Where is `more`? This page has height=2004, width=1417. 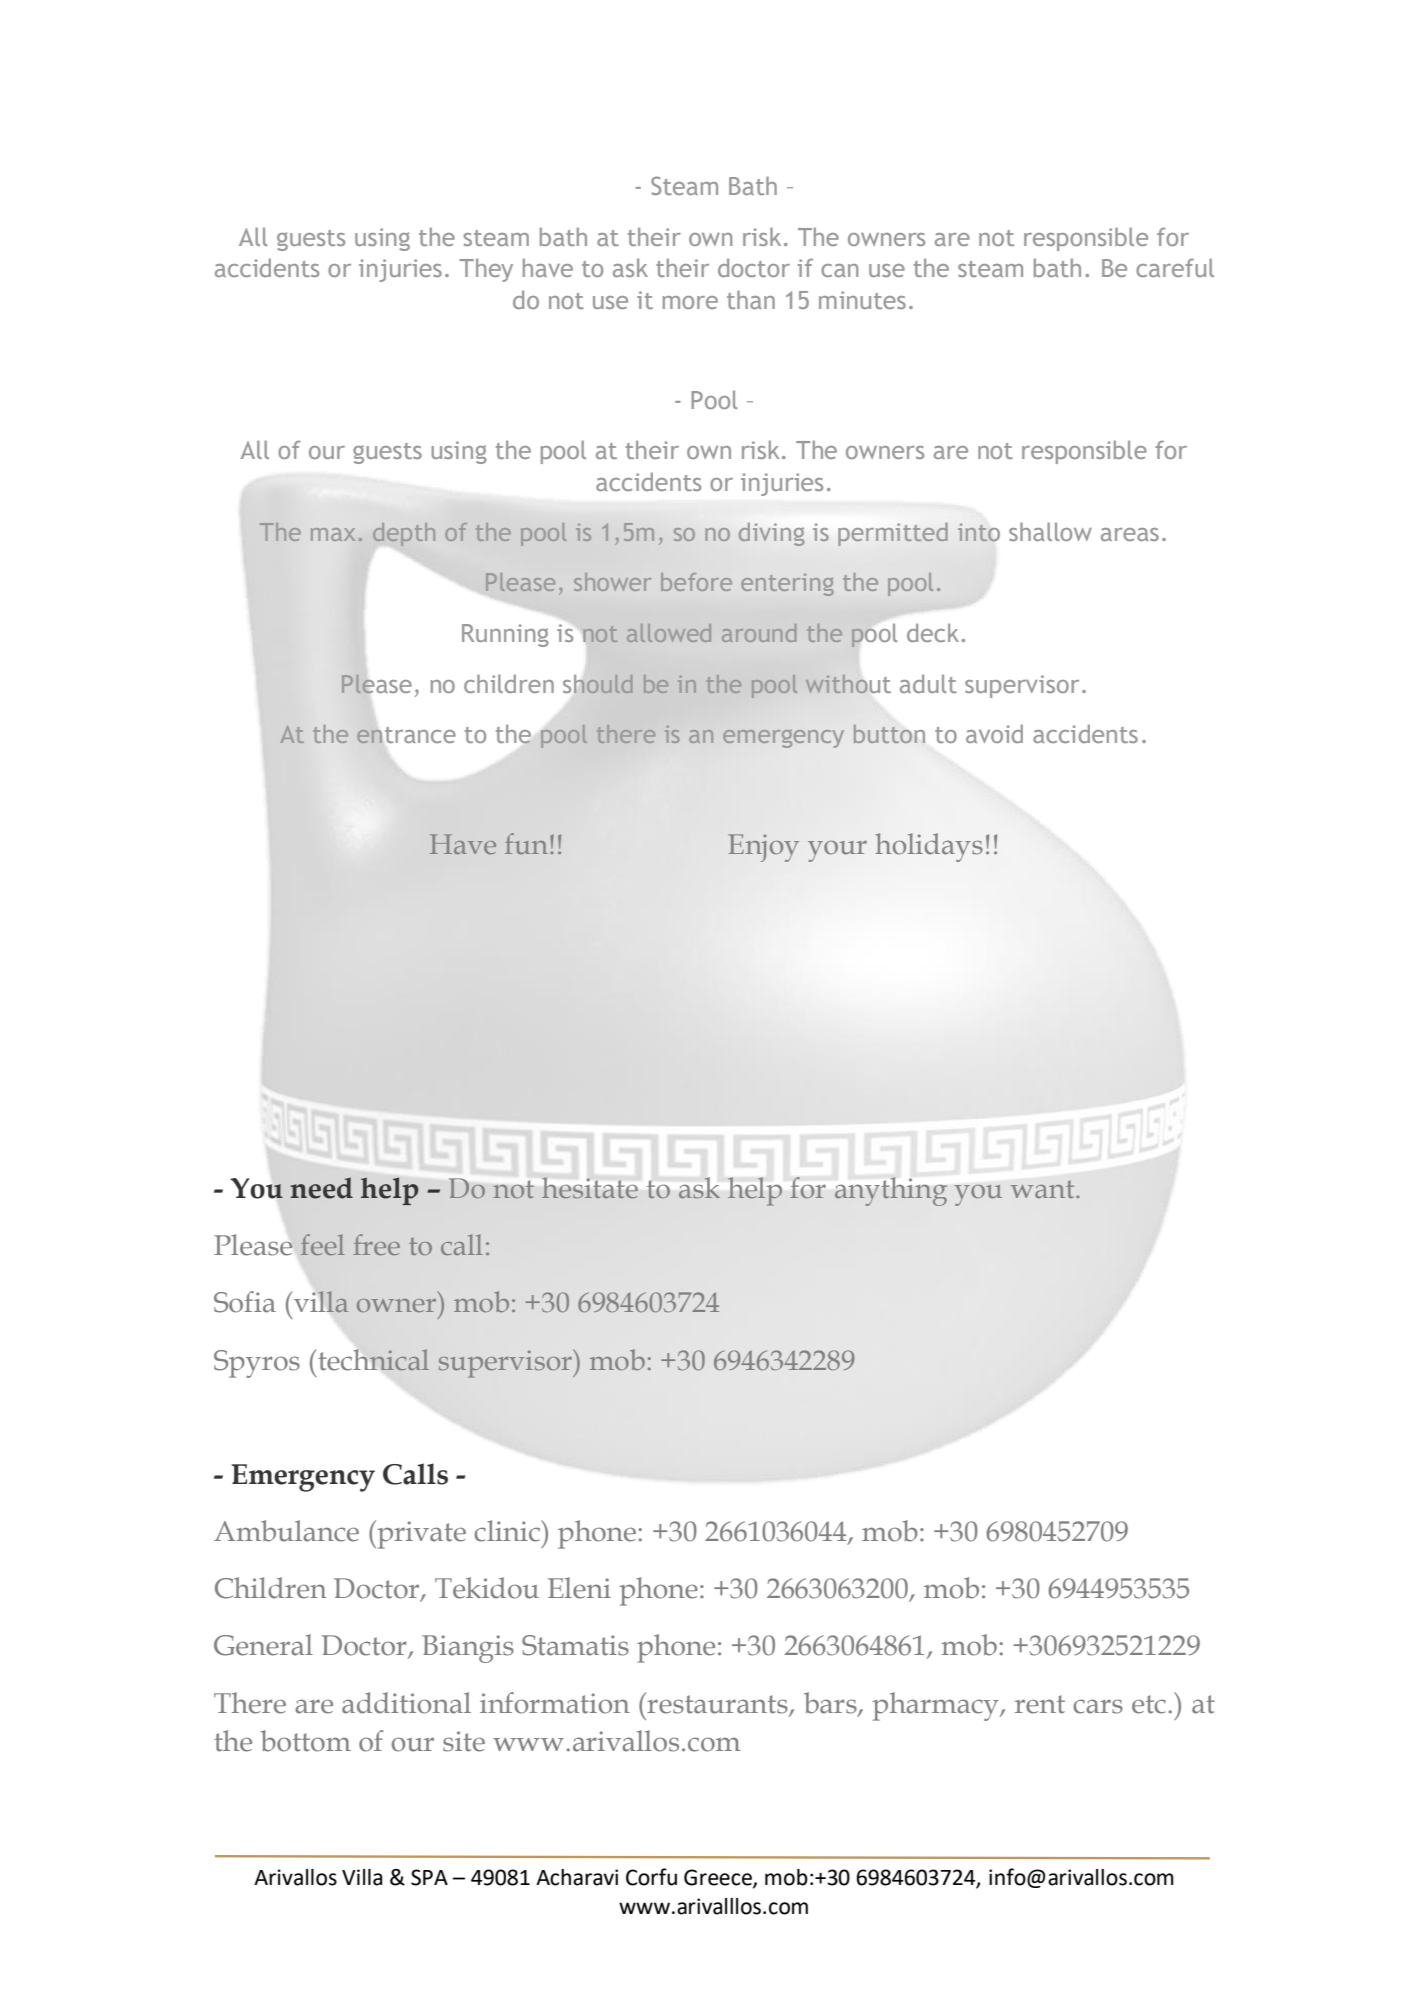 more is located at coordinates (690, 302).
